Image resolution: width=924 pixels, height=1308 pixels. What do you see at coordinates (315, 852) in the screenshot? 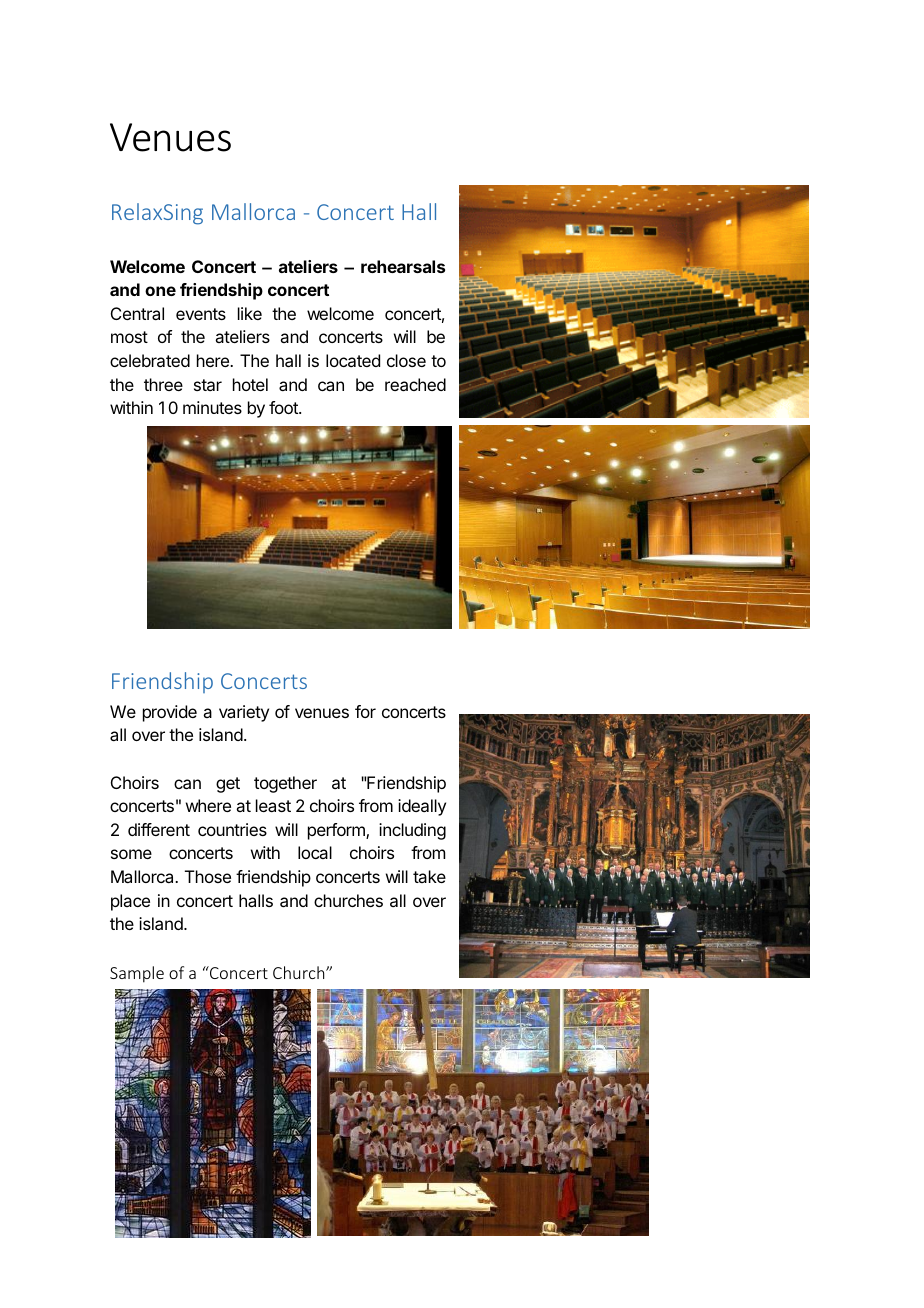
I see `local` at bounding box center [315, 852].
